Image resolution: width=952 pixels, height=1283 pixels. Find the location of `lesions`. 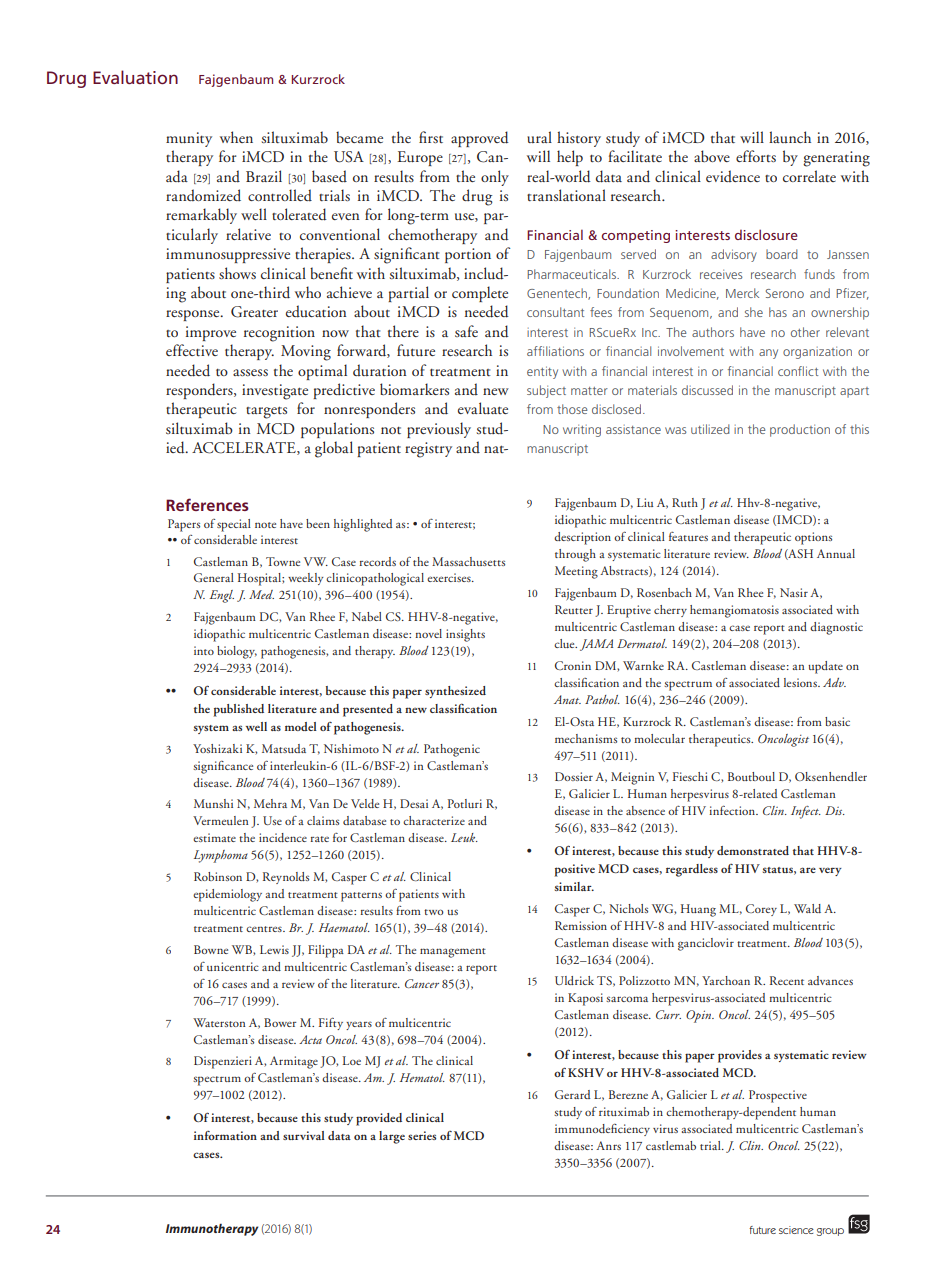

lesions is located at coordinates (801, 682).
